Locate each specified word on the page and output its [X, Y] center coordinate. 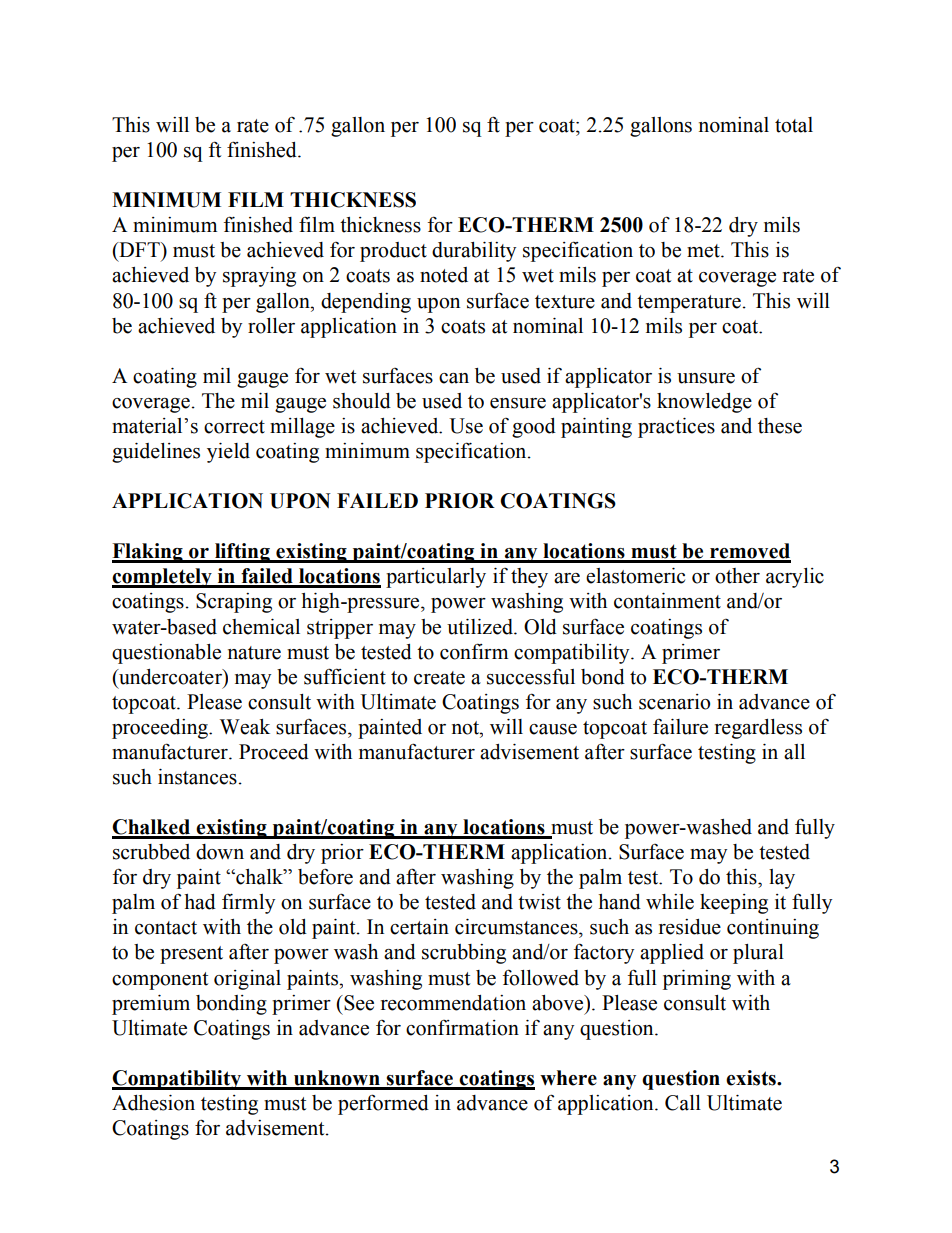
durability [474, 252]
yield [228, 453]
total [794, 125]
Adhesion [153, 1103]
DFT [139, 249]
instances [197, 777]
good [534, 428]
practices [676, 428]
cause [553, 729]
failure [680, 727]
